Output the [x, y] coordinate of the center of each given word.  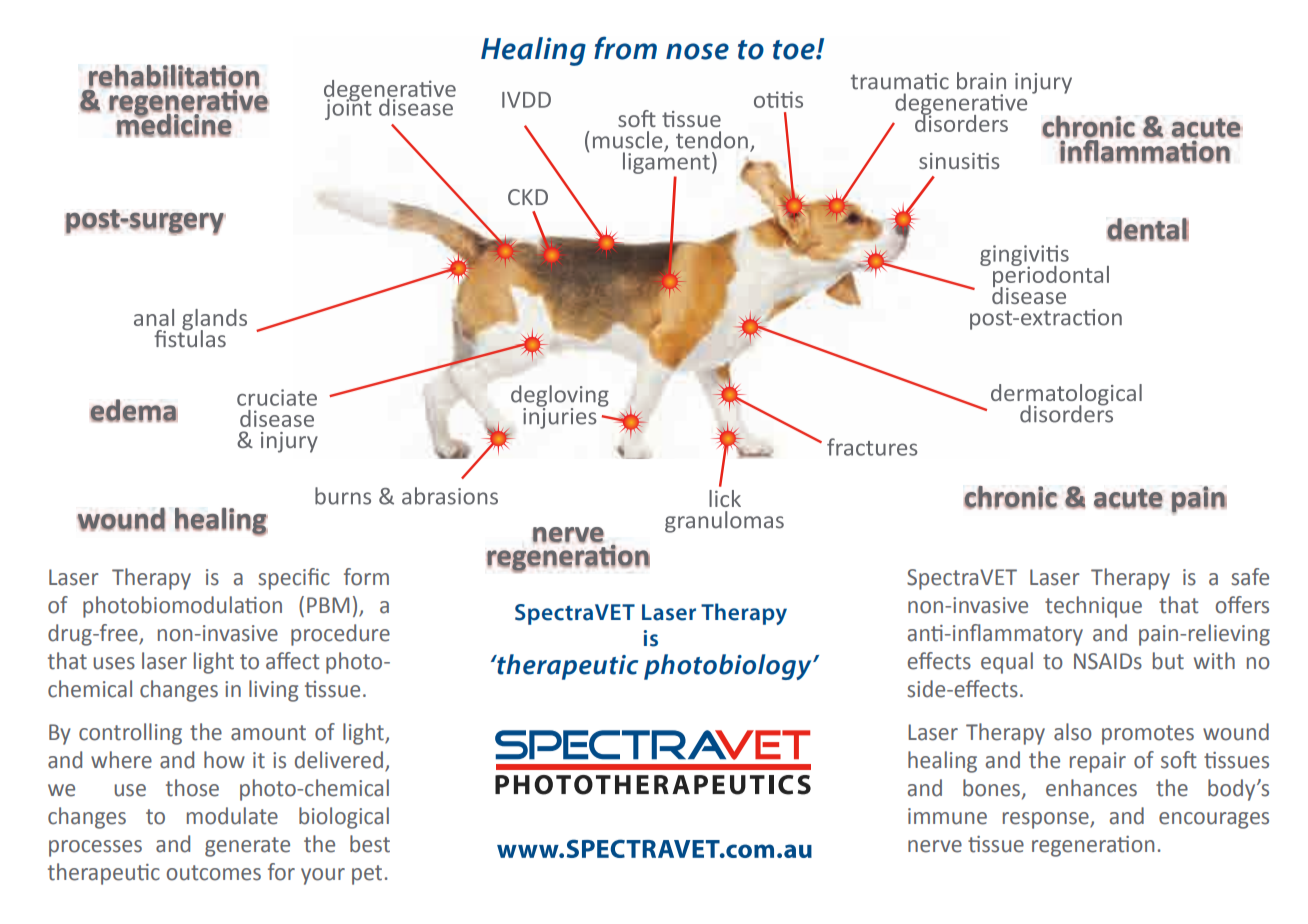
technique [1093, 607]
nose [697, 51]
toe [795, 50]
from [625, 48]
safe [1250, 577]
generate [247, 847]
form [366, 577]
